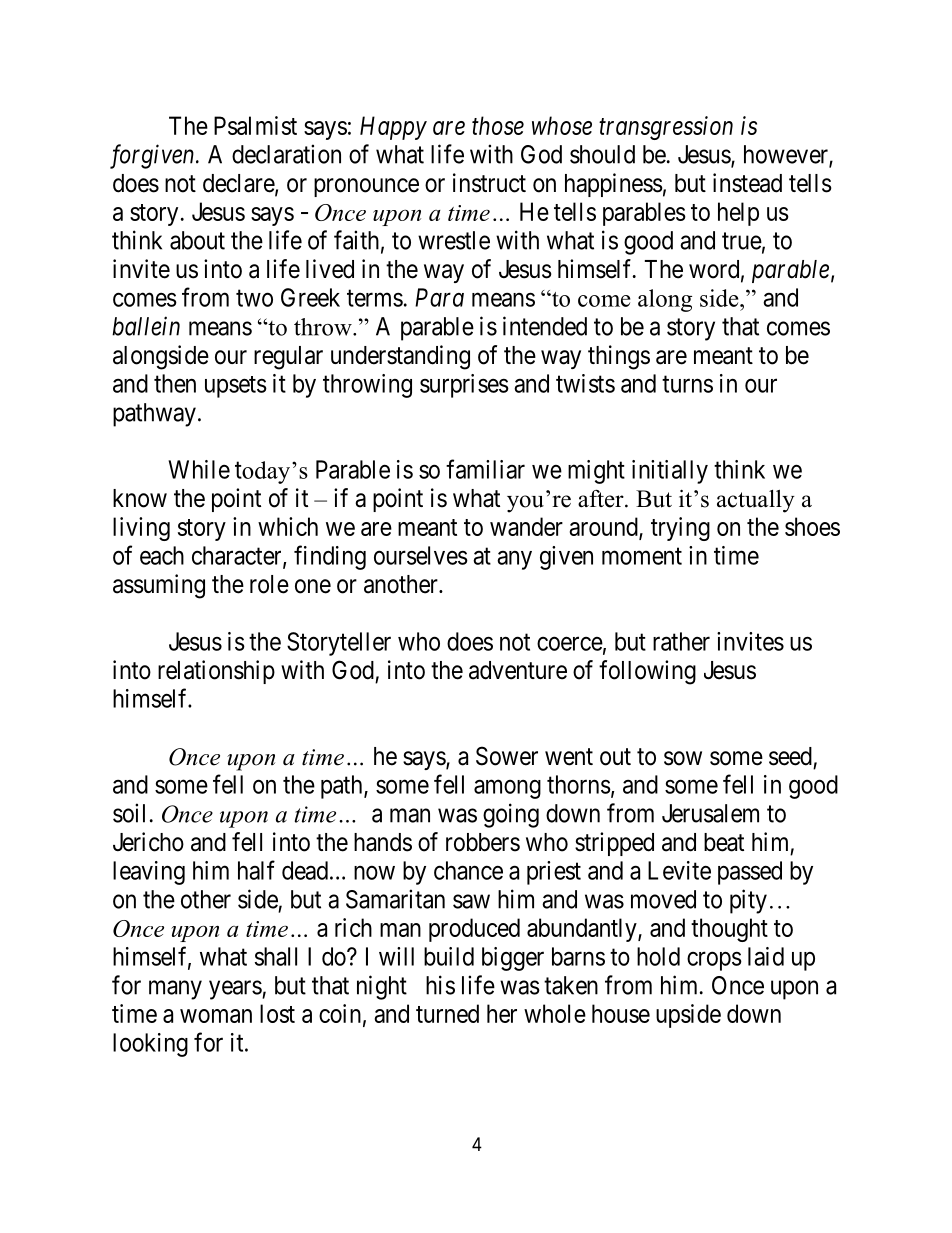 The width and height of the document is (952, 1233). What do you see at coordinates (489, 183) in the document?
I see `instruct` at bounding box center [489, 183].
